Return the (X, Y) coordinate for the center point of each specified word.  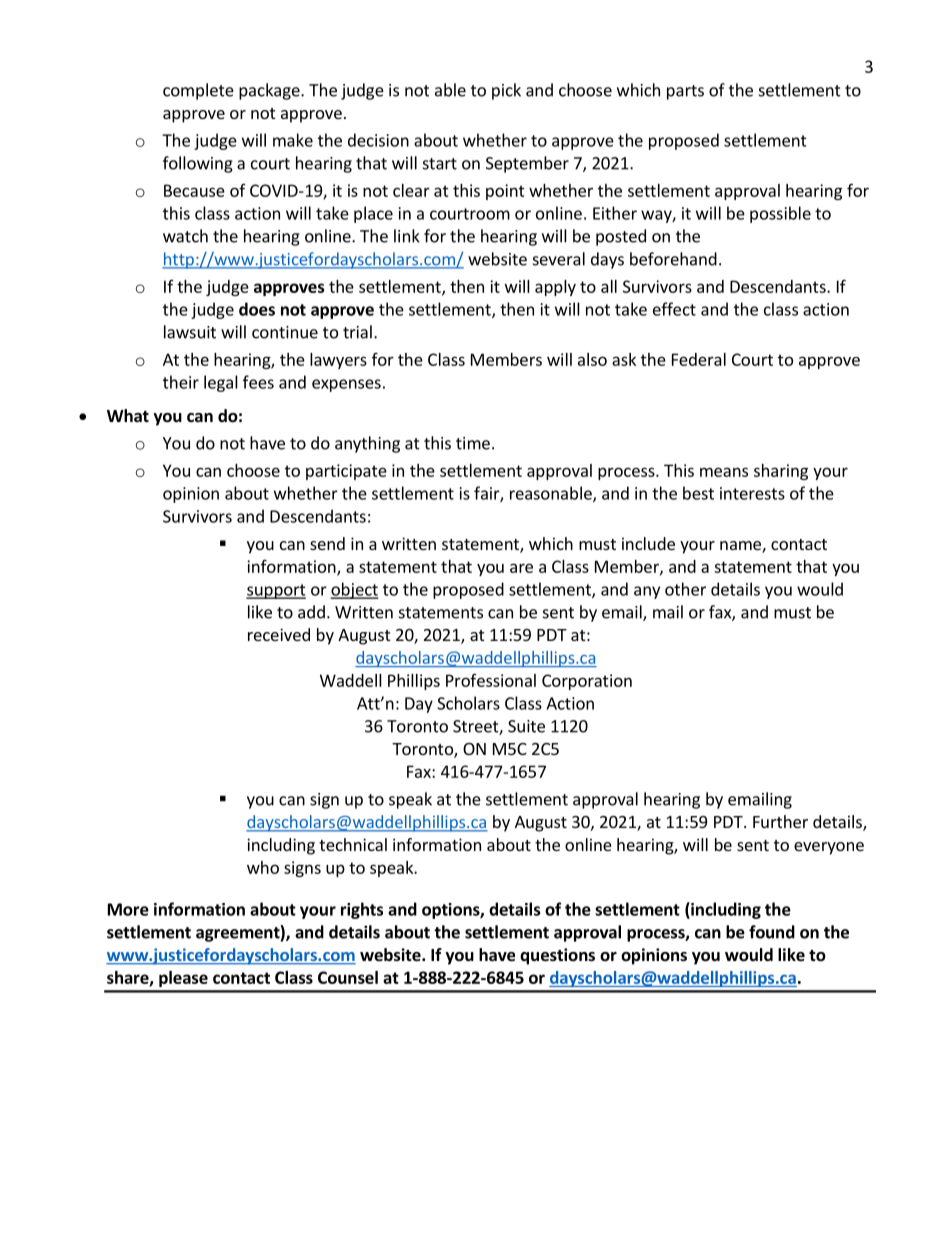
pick (506, 91)
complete (198, 91)
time (473, 443)
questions (557, 956)
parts (685, 92)
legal (221, 383)
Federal (699, 359)
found (772, 932)
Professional (491, 680)
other (685, 589)
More (128, 909)
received (279, 634)
